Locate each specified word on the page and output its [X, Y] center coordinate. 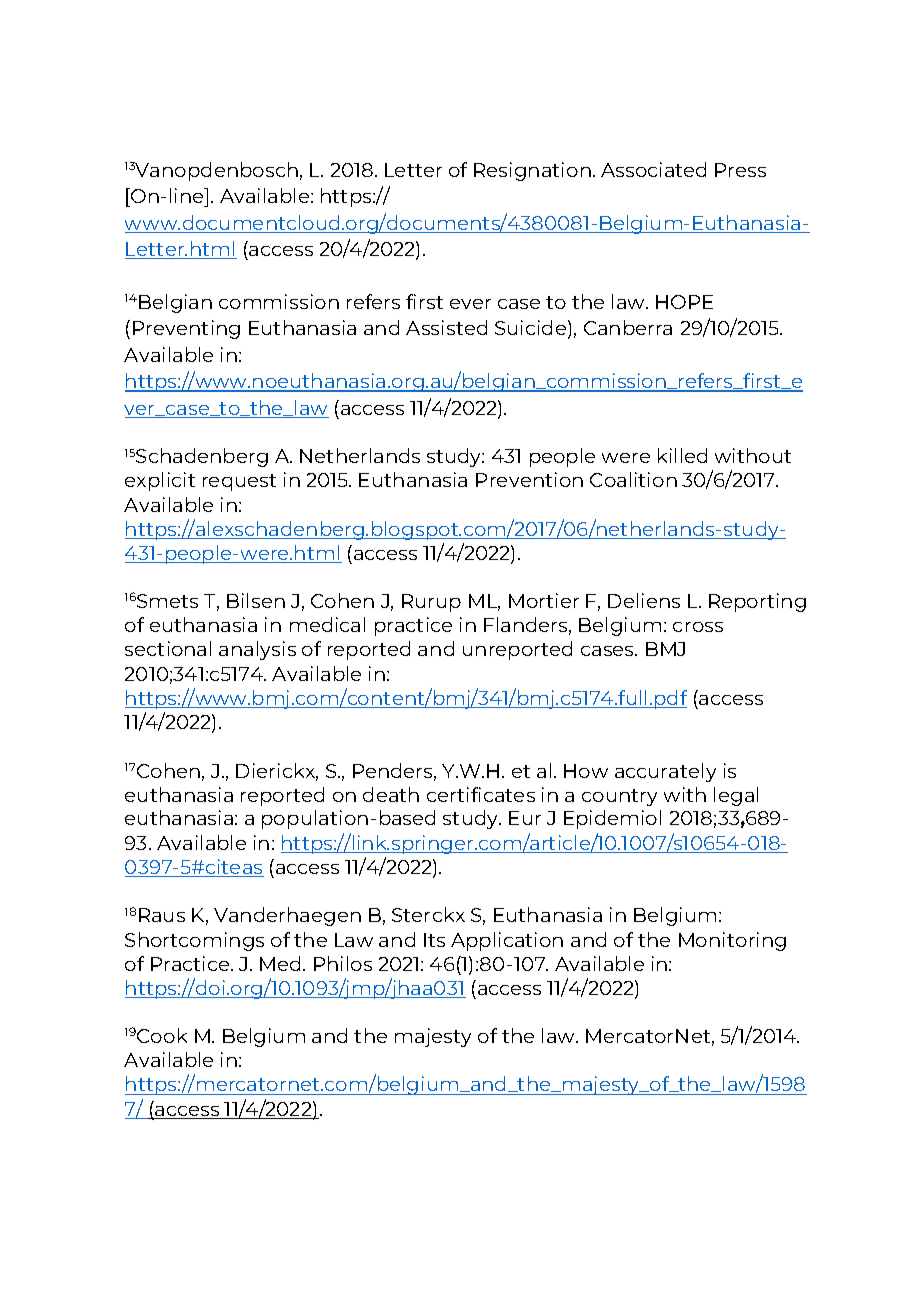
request [239, 482]
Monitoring [732, 941]
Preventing [186, 329]
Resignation [532, 171]
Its [434, 940]
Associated [653, 169]
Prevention [529, 479]
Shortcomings [194, 941]
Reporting [757, 602]
